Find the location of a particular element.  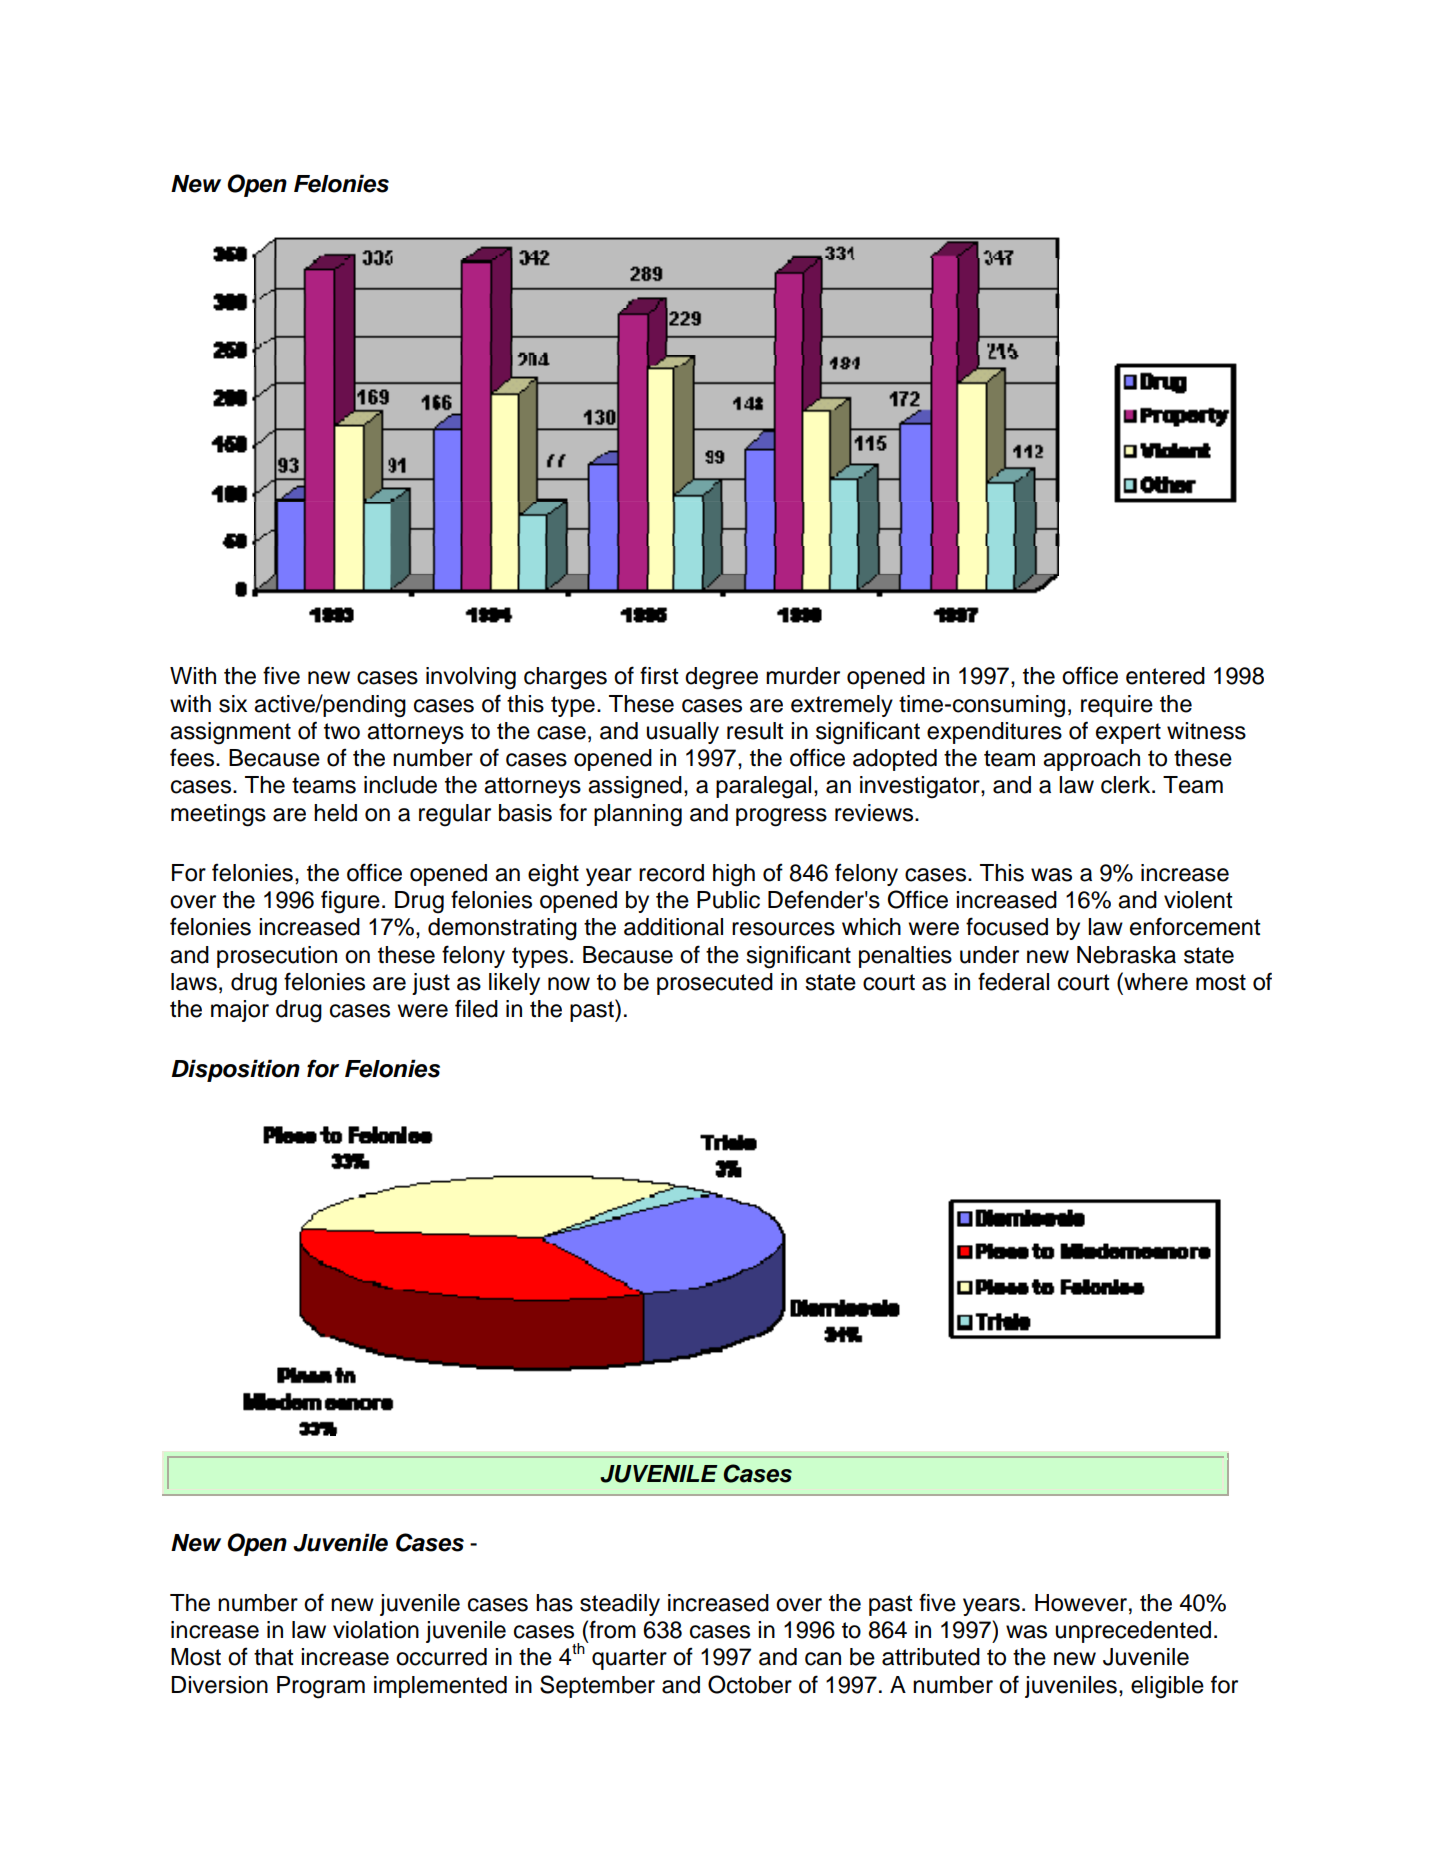

require is located at coordinates (1117, 706).
